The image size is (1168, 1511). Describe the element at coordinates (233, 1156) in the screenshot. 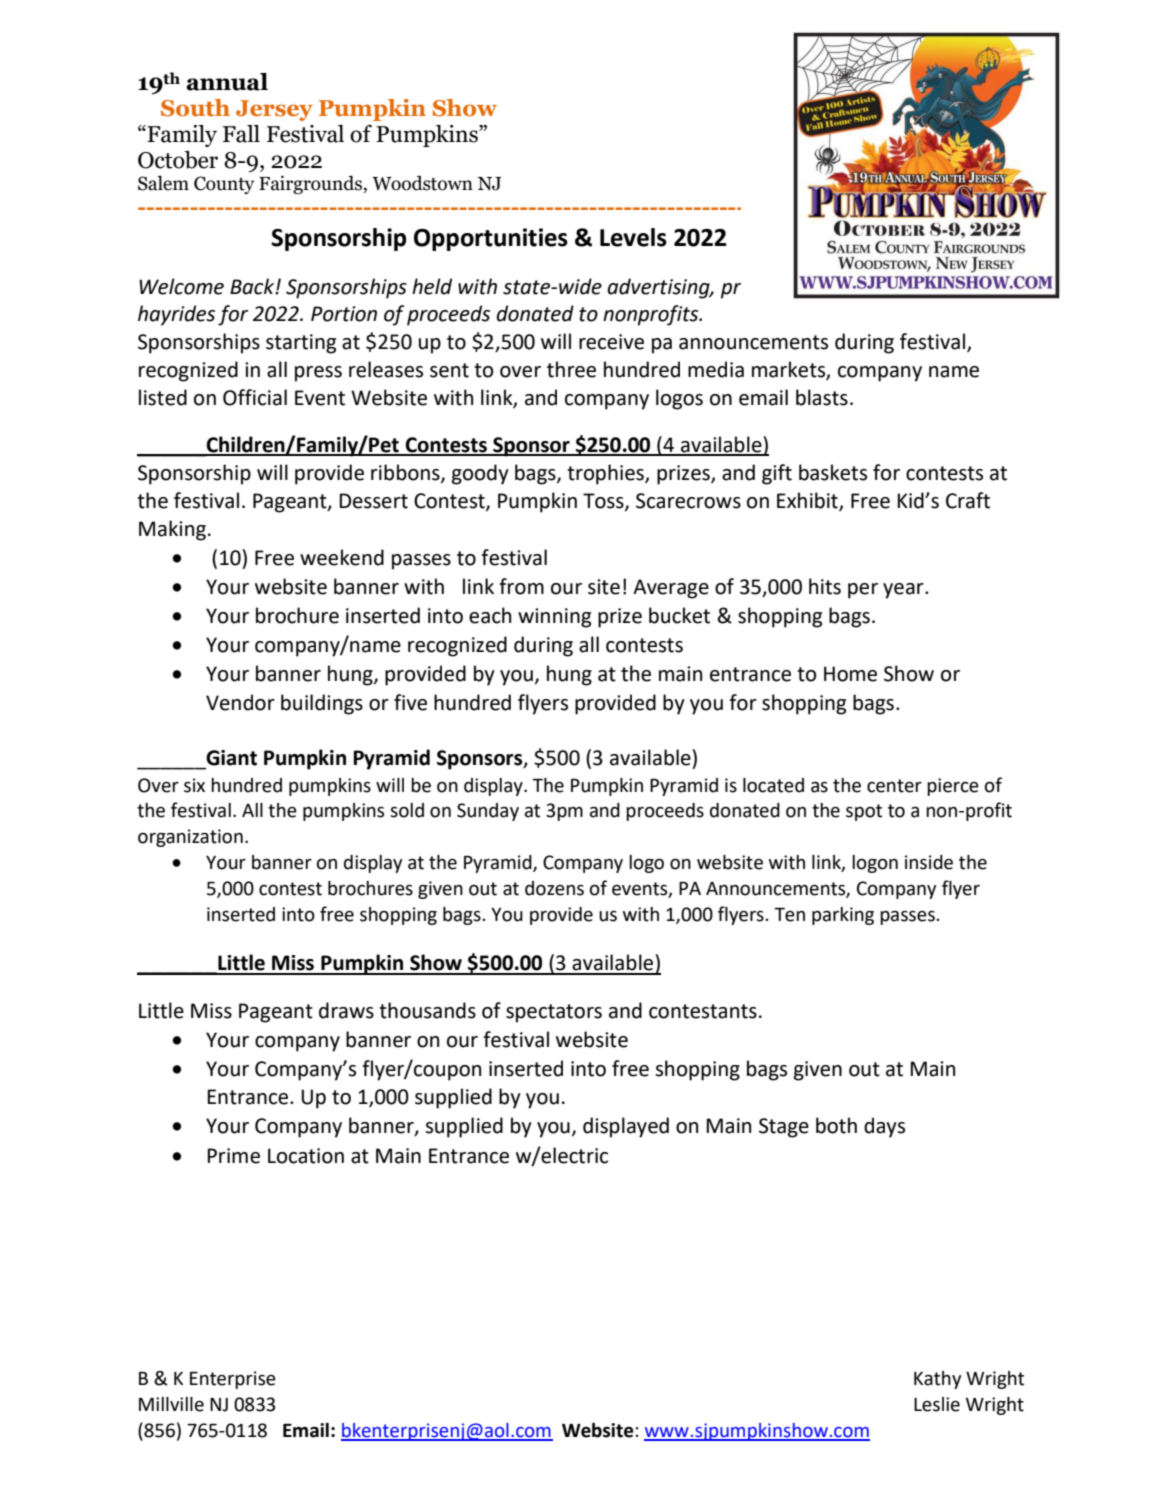

I see `Prime` at that location.
